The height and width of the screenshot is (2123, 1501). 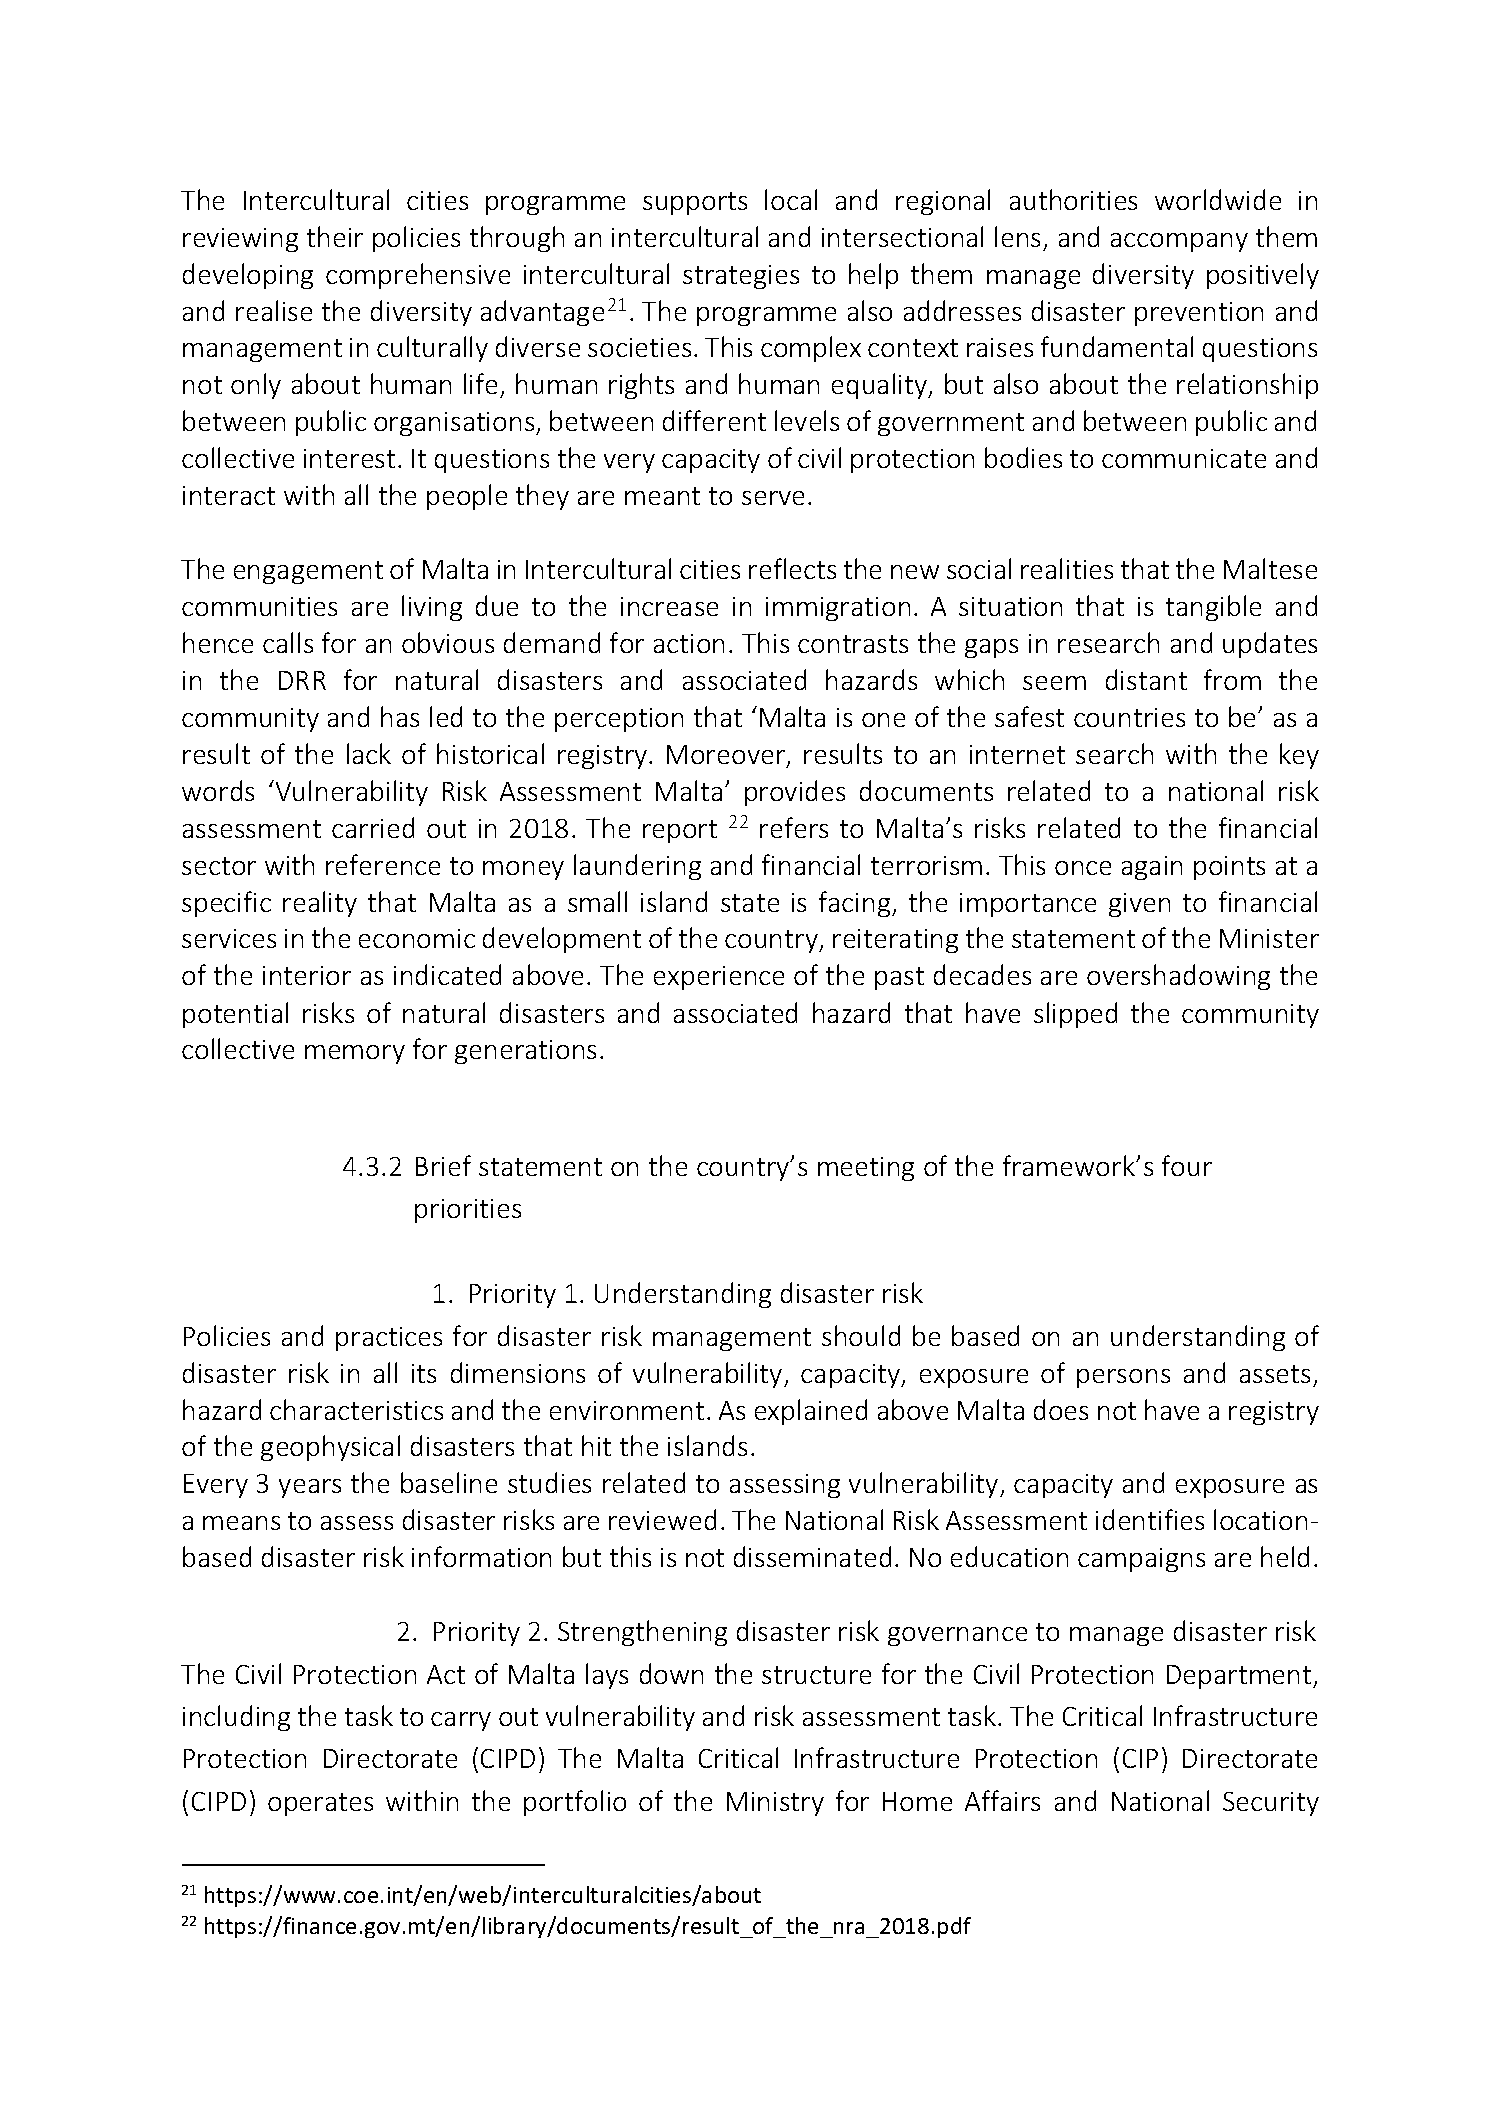 What do you see at coordinates (369, 753) in the screenshot?
I see `lack` at bounding box center [369, 753].
